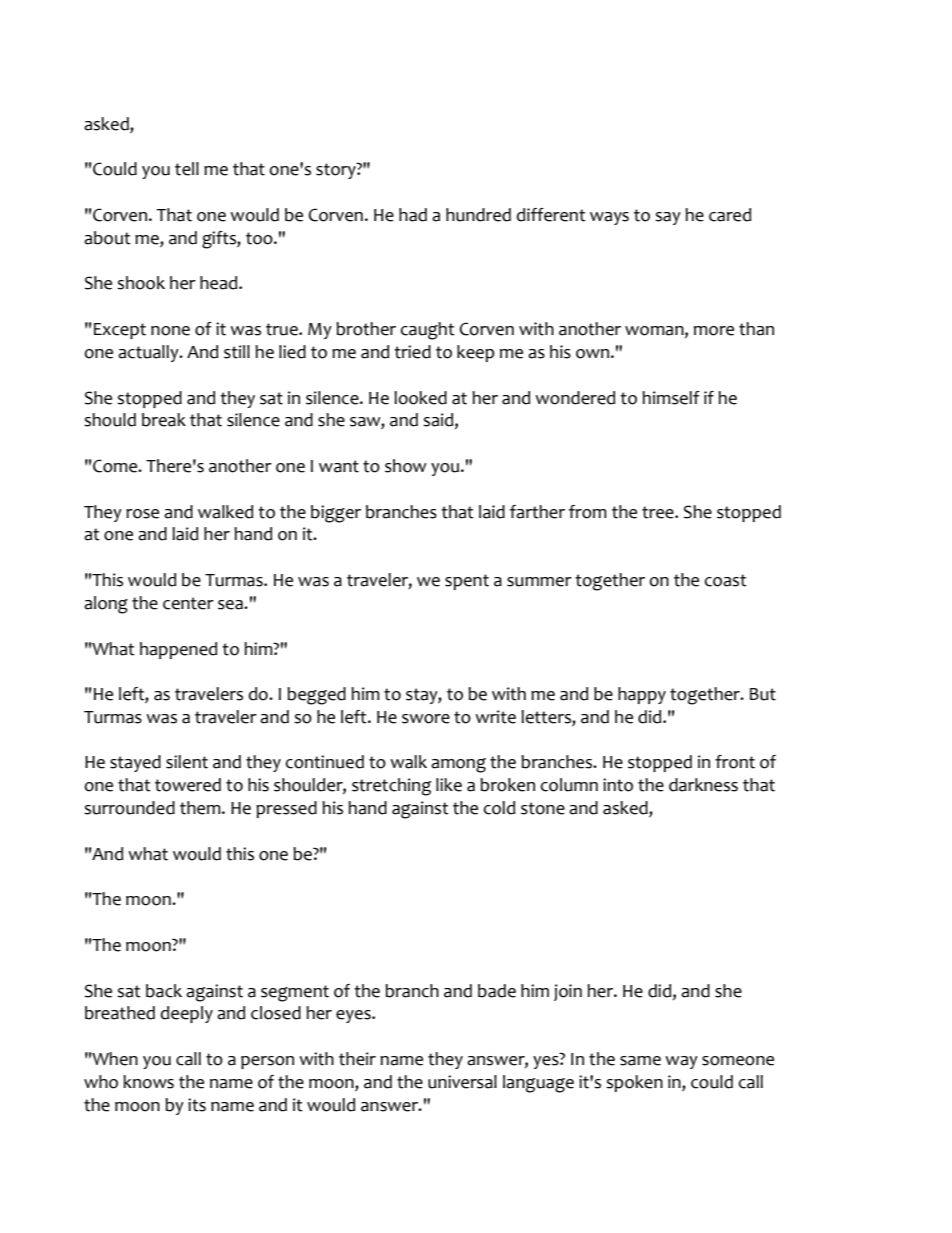 The height and width of the screenshot is (1233, 952). I want to click on himself, so click(671, 398).
